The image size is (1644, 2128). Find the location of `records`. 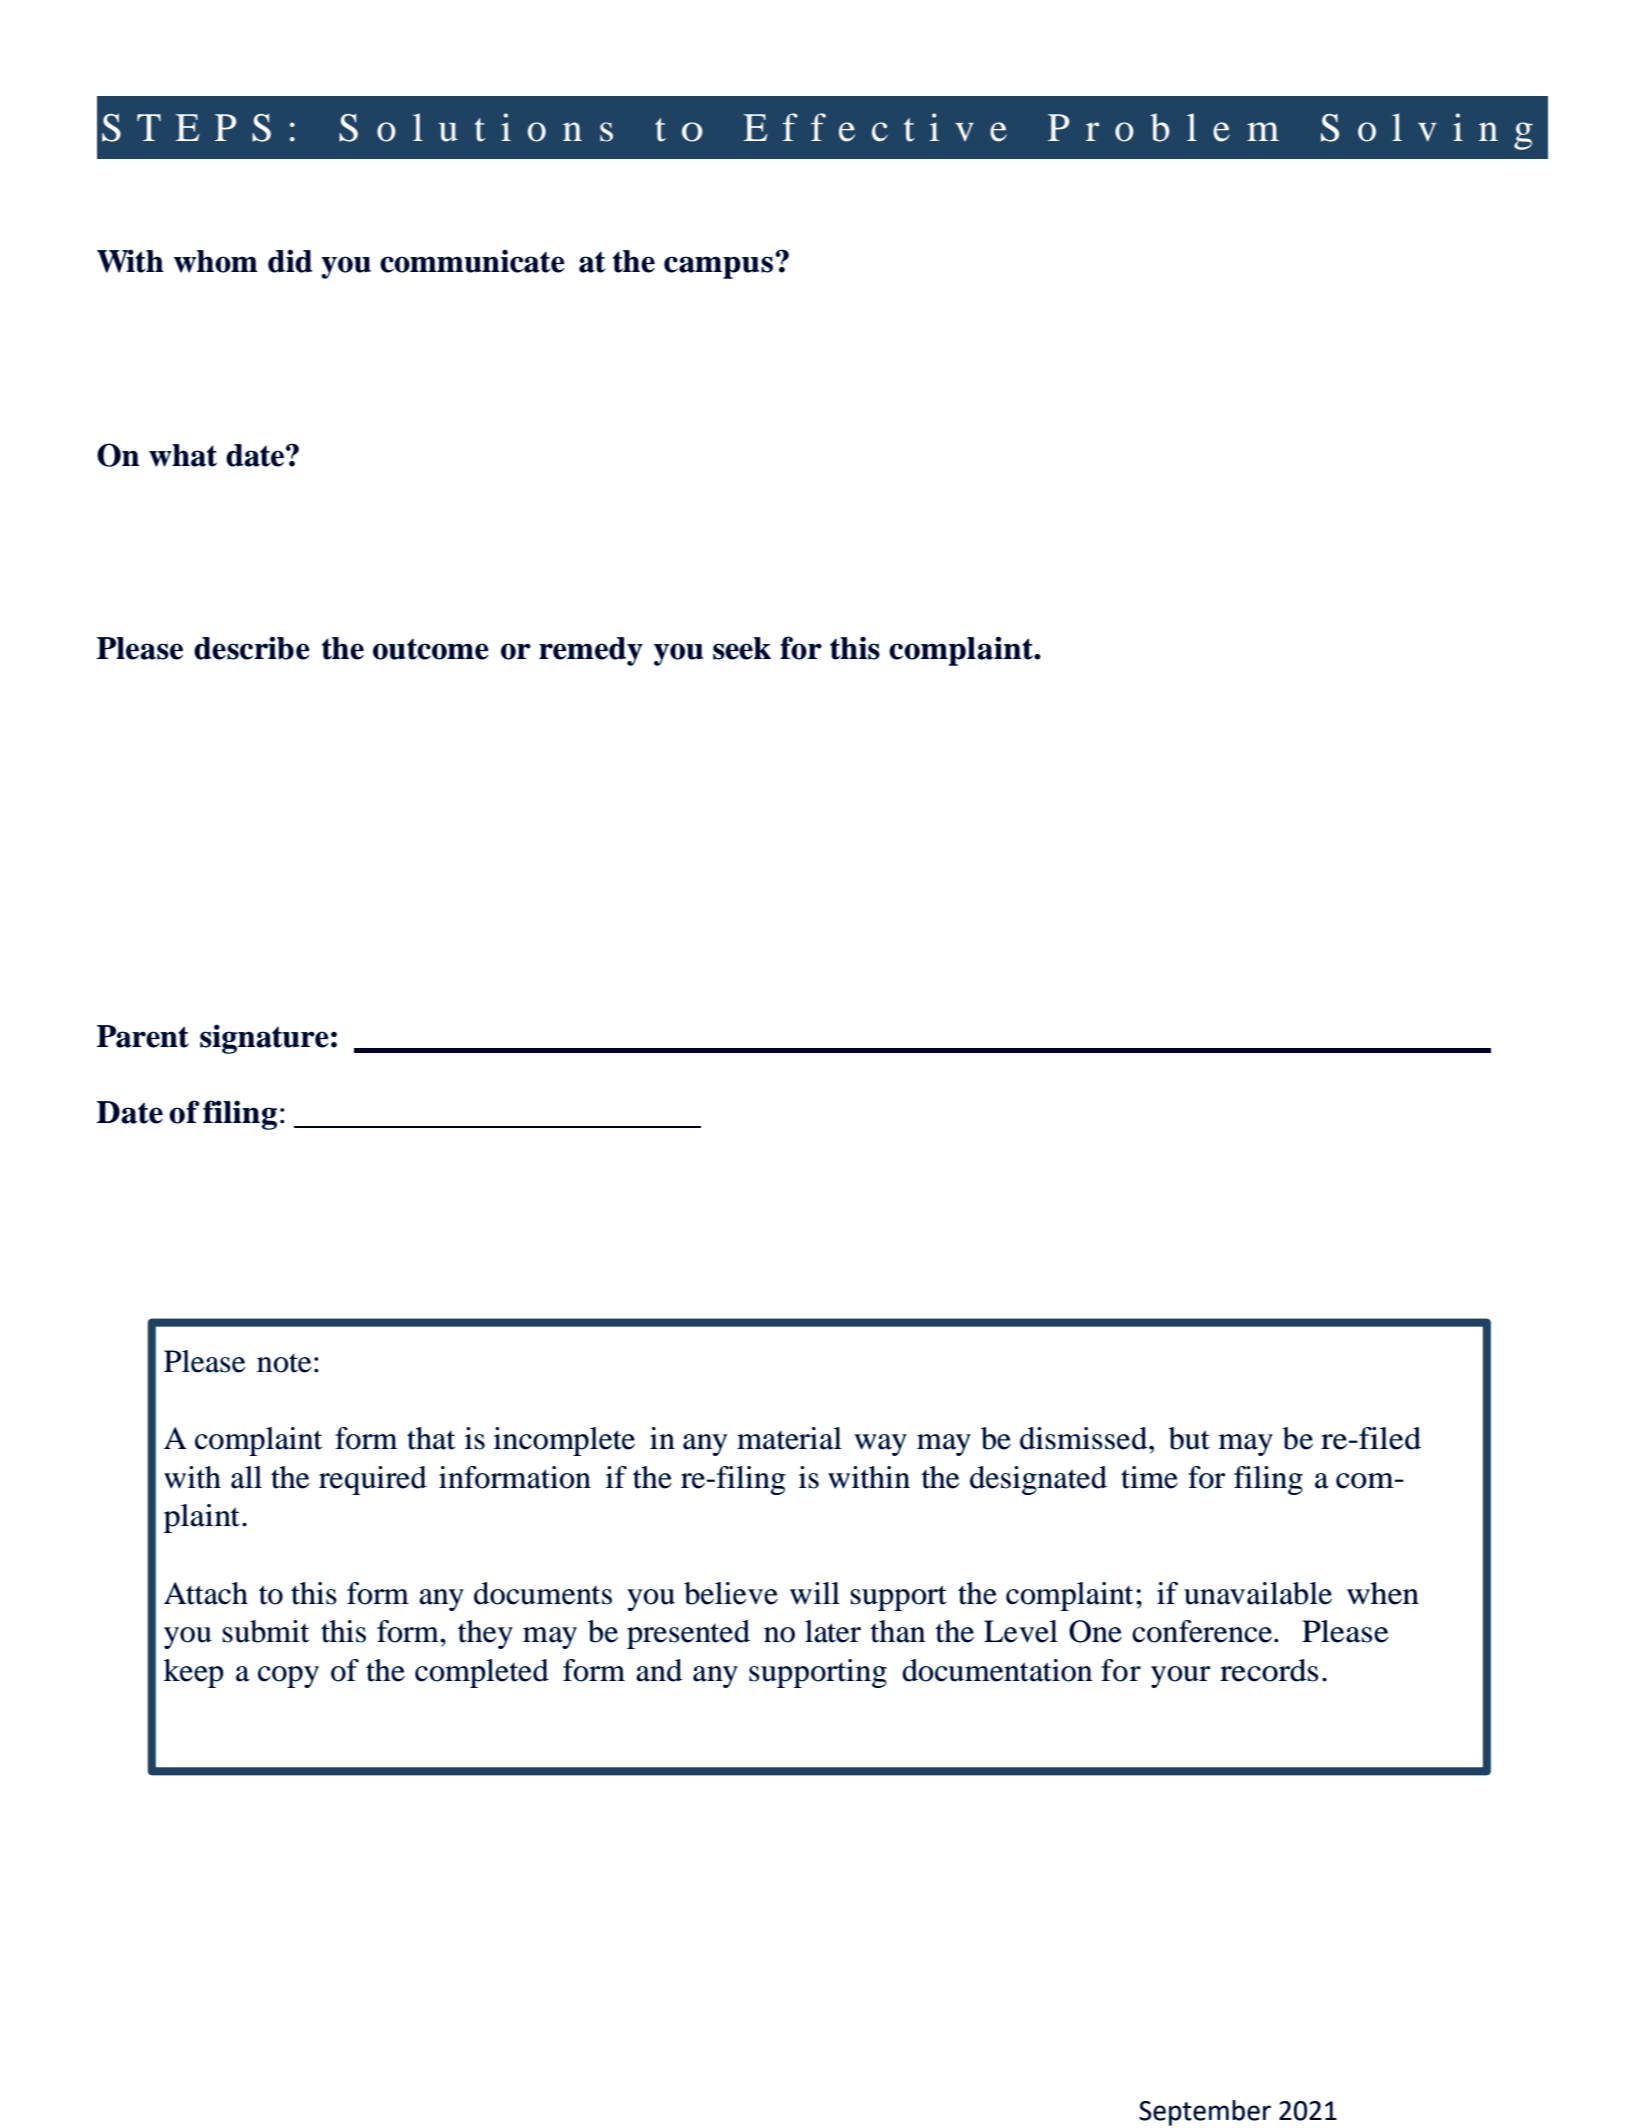

records is located at coordinates (1269, 1670).
